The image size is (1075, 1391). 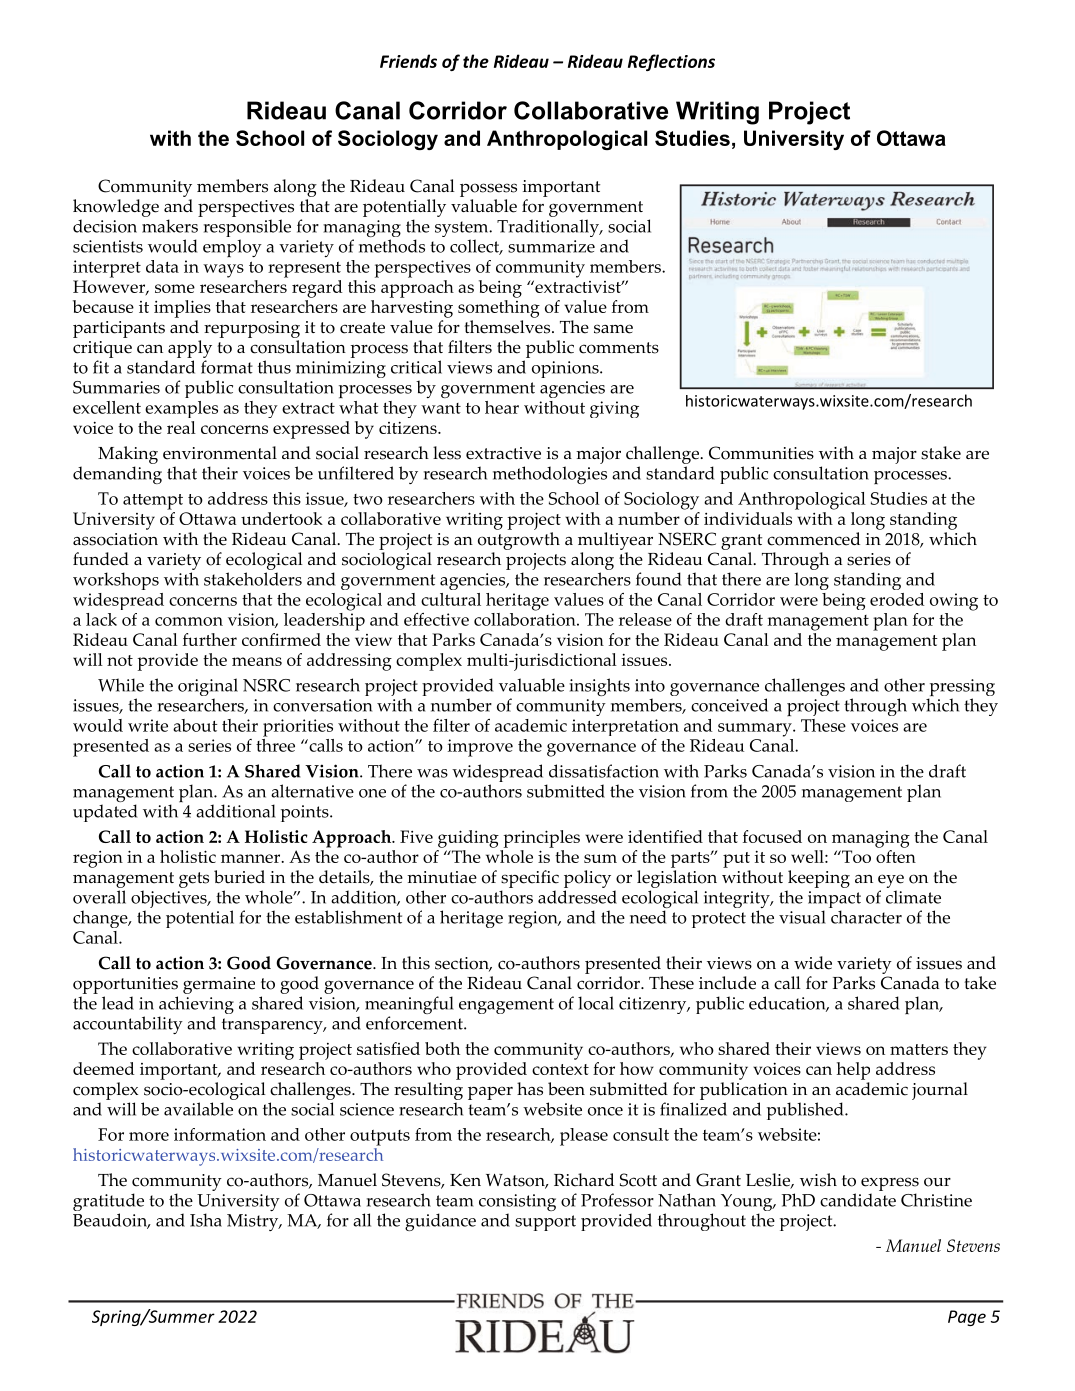 What do you see at coordinates (488, 190) in the document?
I see `possess` at bounding box center [488, 190].
